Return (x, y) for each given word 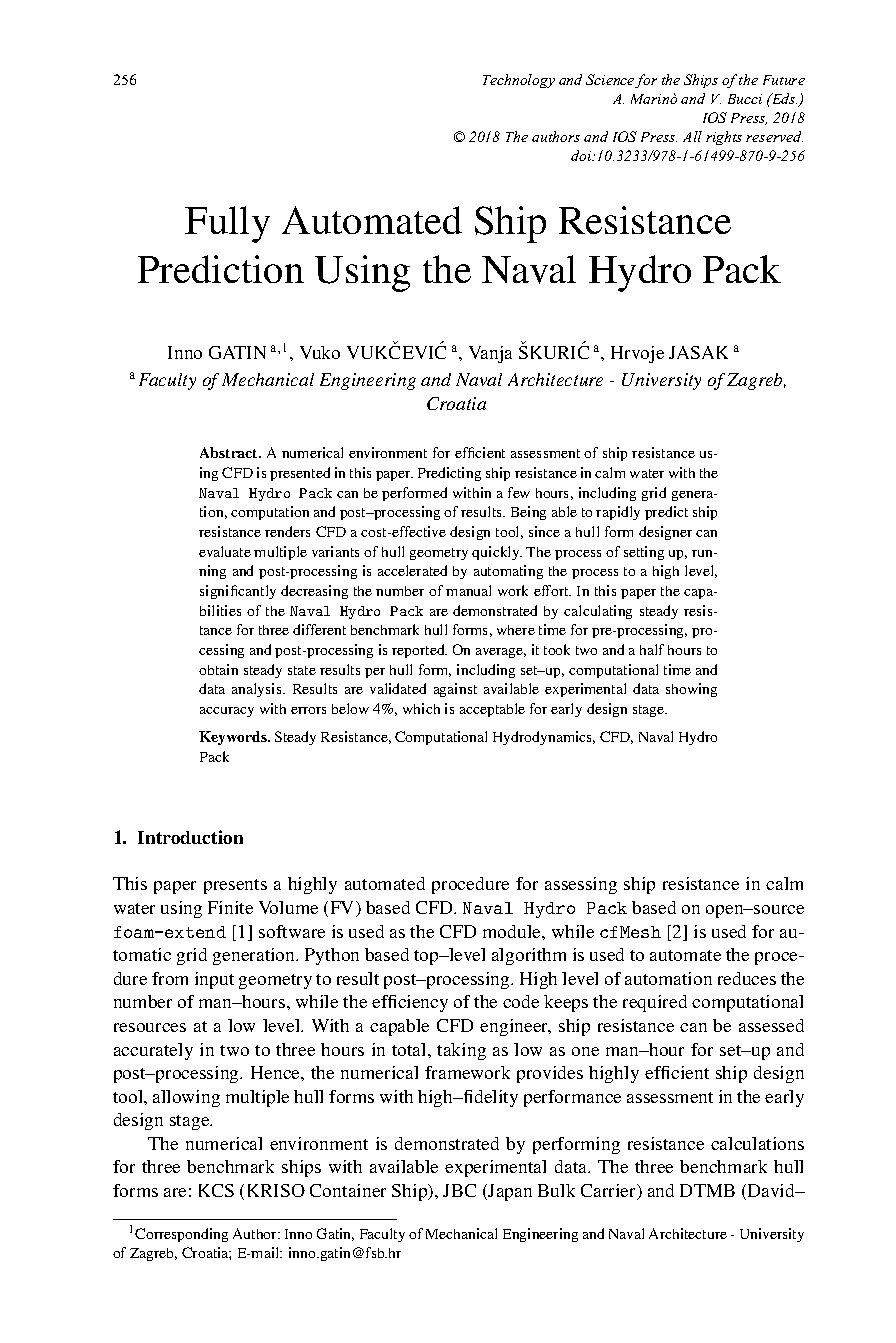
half (652, 649)
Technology (519, 81)
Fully (227, 224)
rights (724, 138)
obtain (218, 669)
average (501, 653)
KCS (216, 1190)
